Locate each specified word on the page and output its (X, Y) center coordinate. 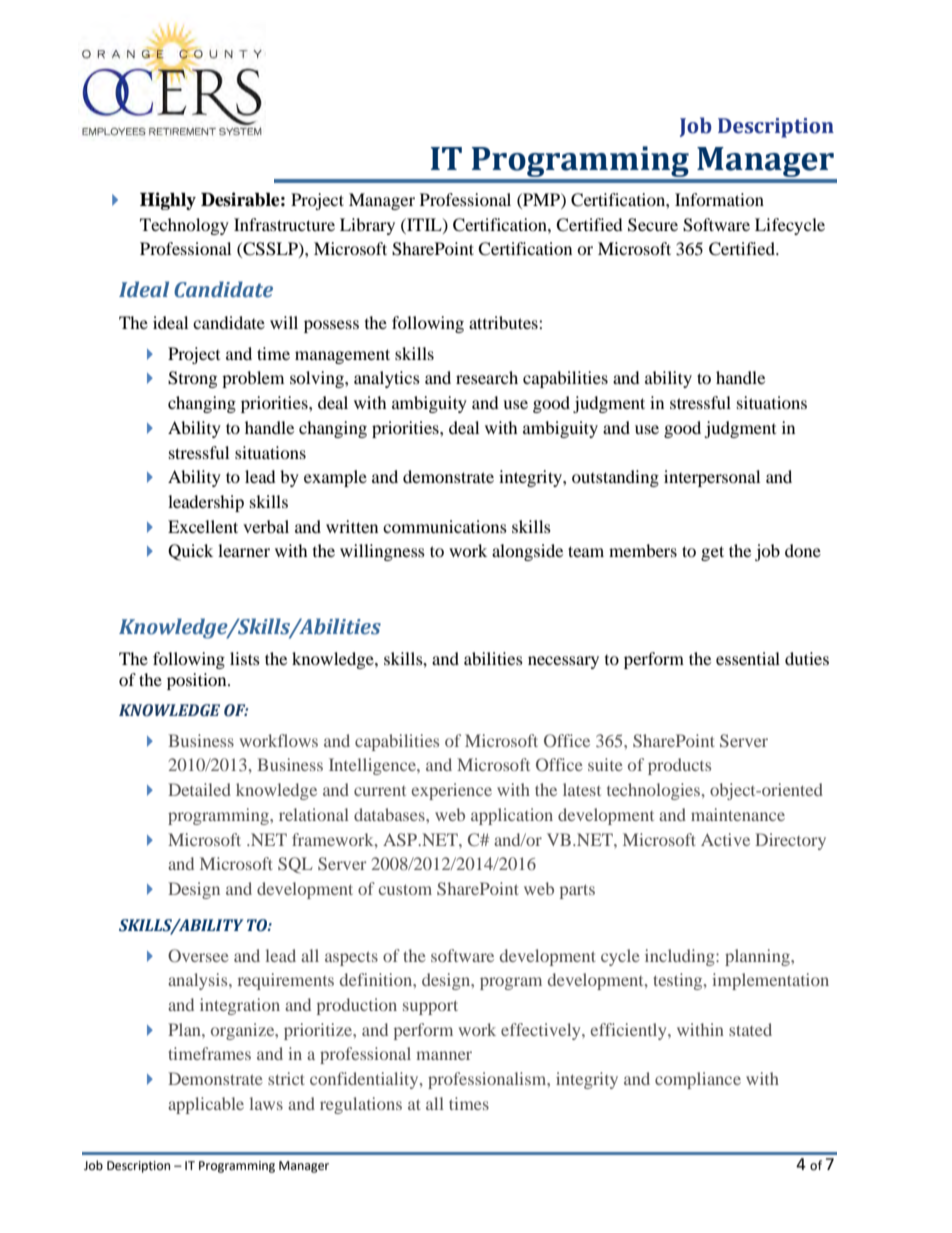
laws (266, 1103)
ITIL (424, 225)
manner (444, 1055)
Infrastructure (284, 224)
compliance (698, 1080)
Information (719, 199)
